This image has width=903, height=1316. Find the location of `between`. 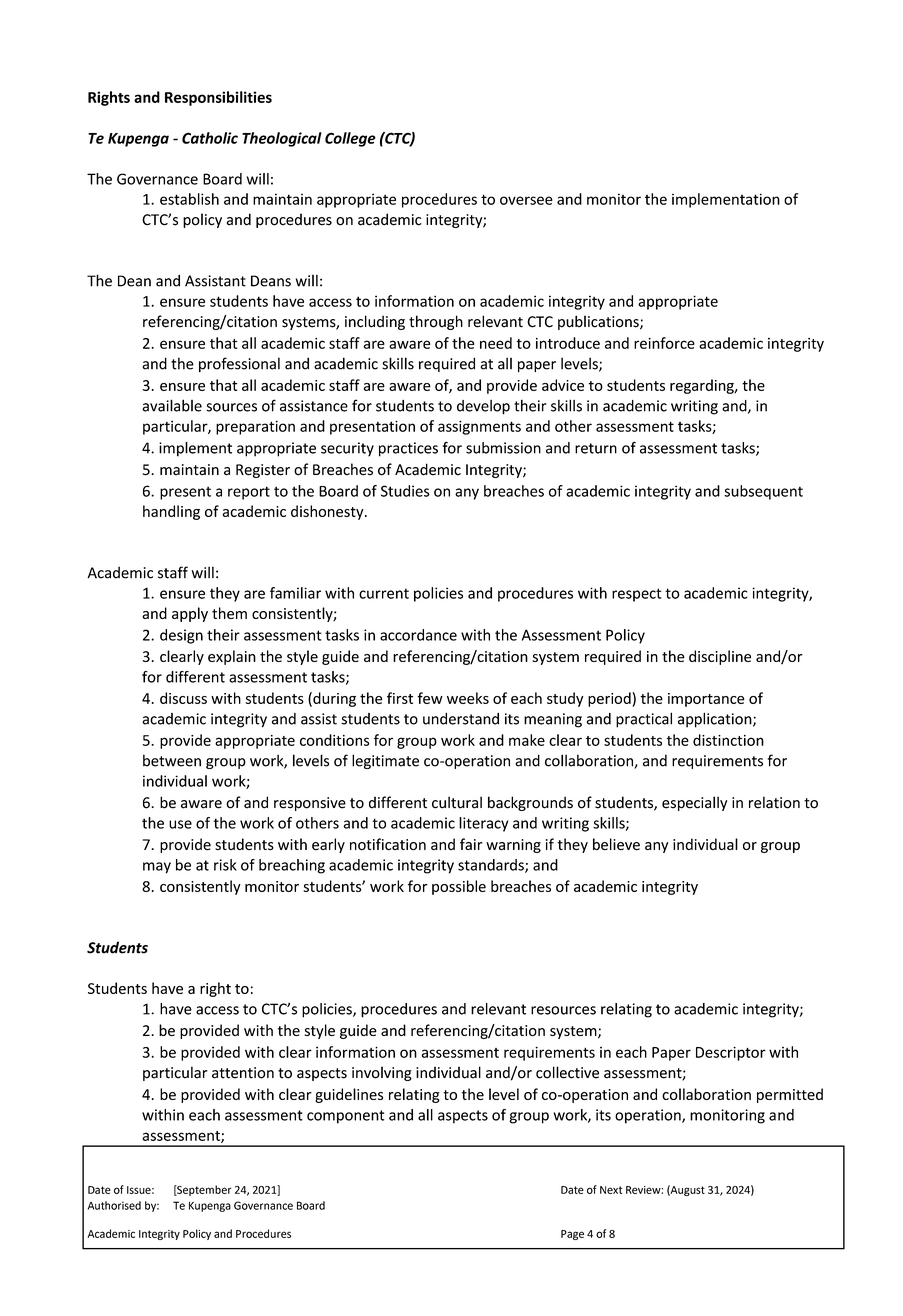

between is located at coordinates (172, 760).
